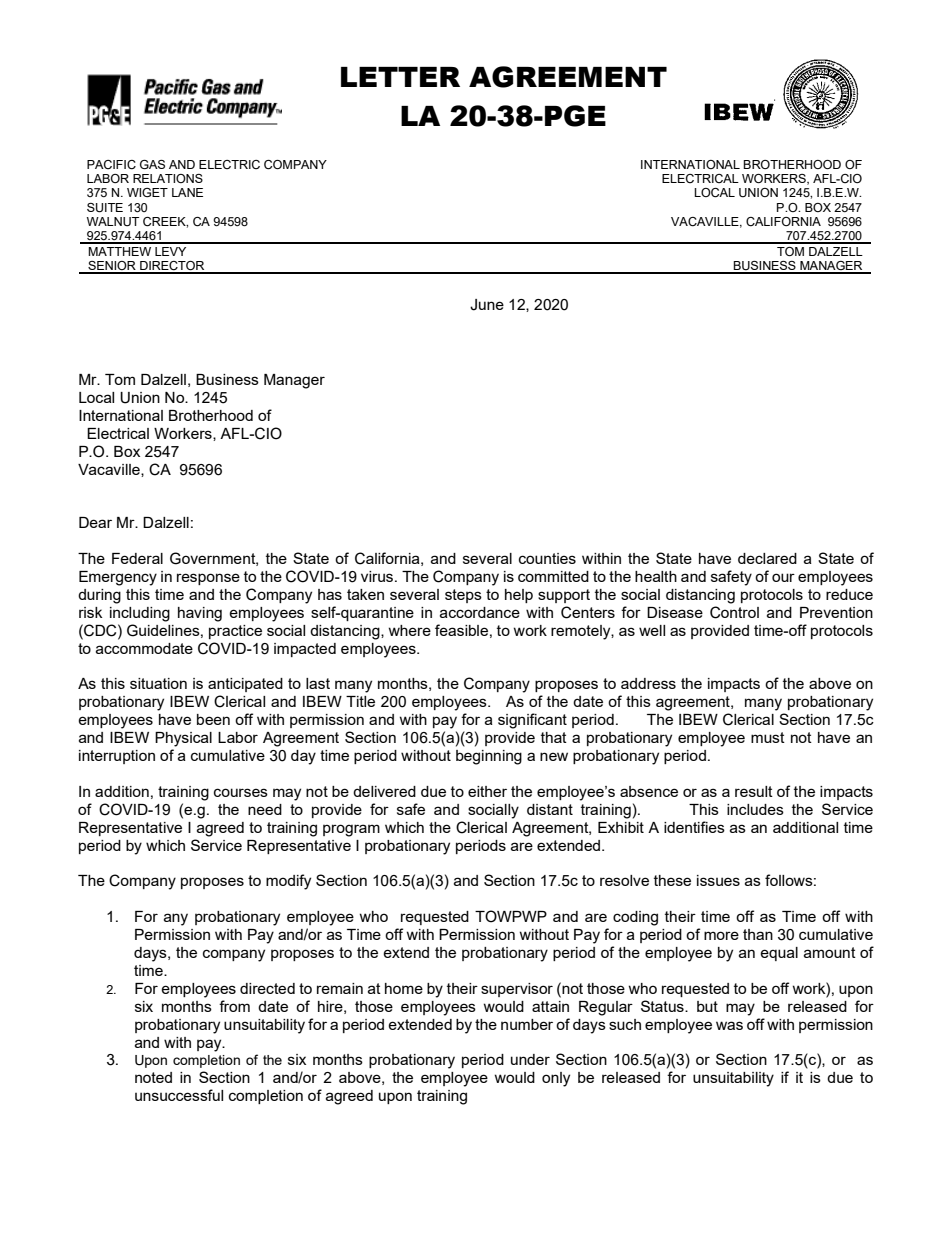 The width and height of the screenshot is (952, 1233). What do you see at coordinates (152, 165) in the screenshot?
I see `GAS` at bounding box center [152, 165].
